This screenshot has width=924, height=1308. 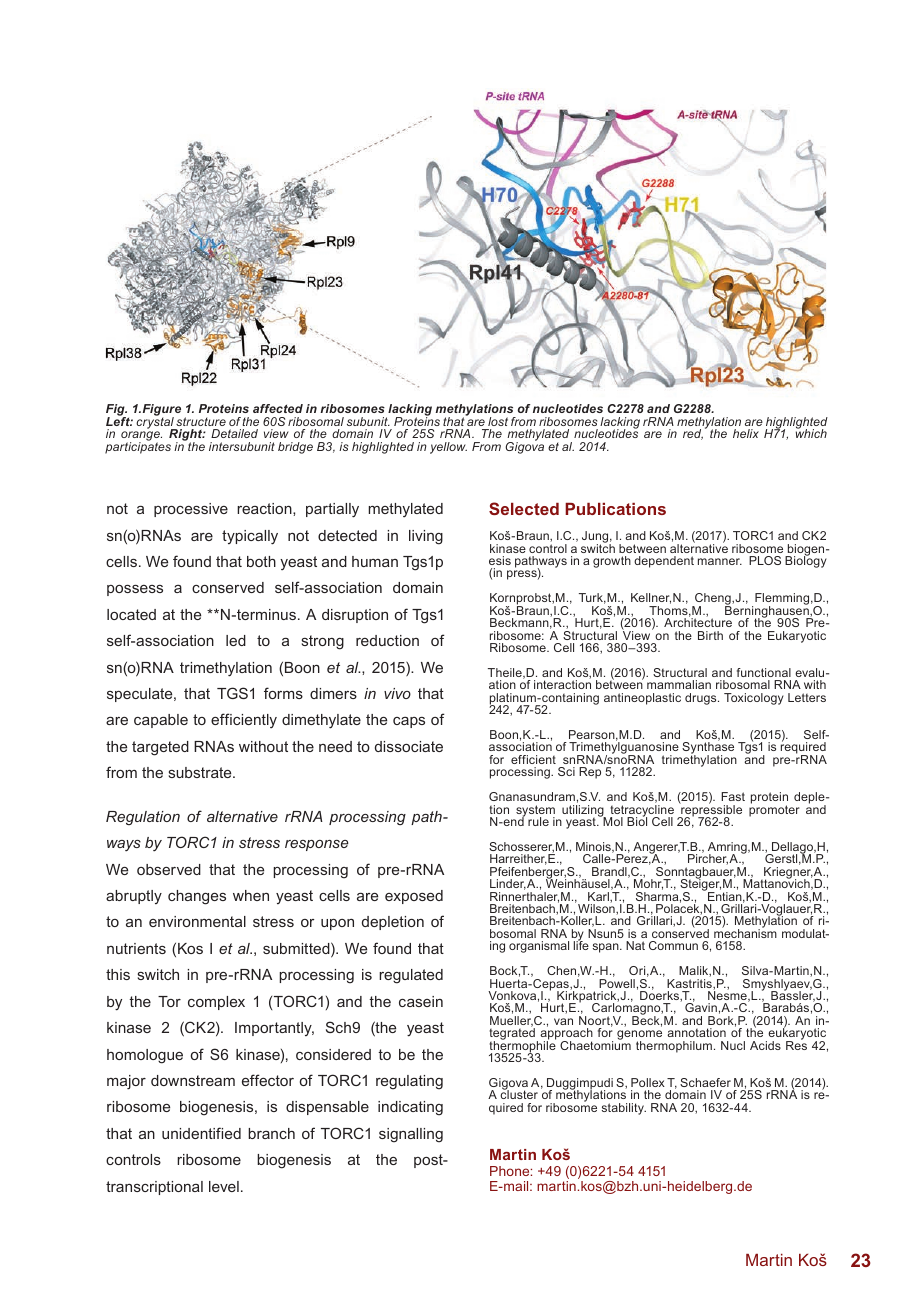 What do you see at coordinates (201, 1133) in the screenshot?
I see `unidentified` at bounding box center [201, 1133].
